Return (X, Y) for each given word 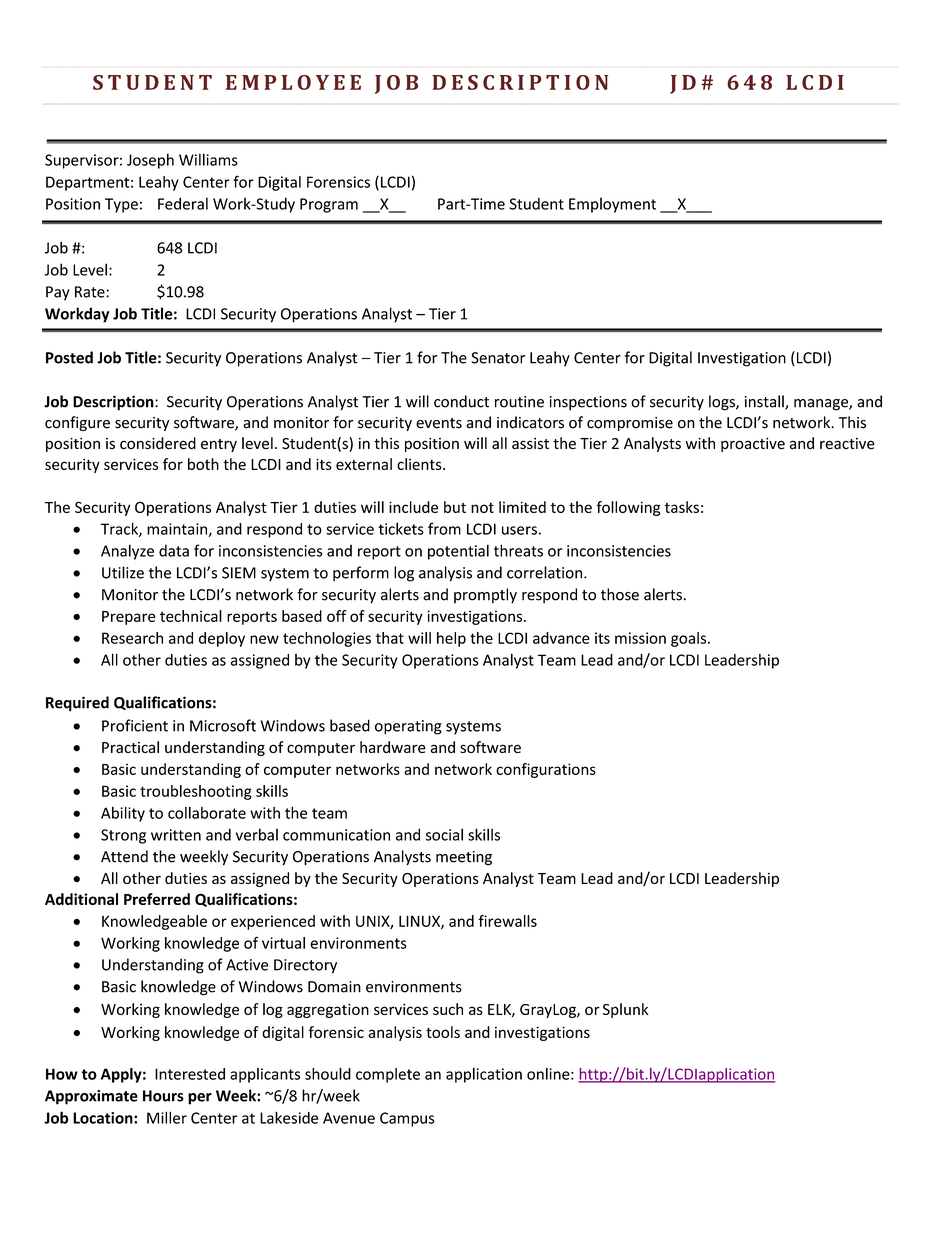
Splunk (626, 1010)
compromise (630, 424)
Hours (163, 1096)
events (439, 423)
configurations (546, 770)
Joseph (150, 161)
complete (388, 1075)
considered (158, 443)
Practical (130, 747)
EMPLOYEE (293, 82)
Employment (612, 205)
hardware (393, 747)
